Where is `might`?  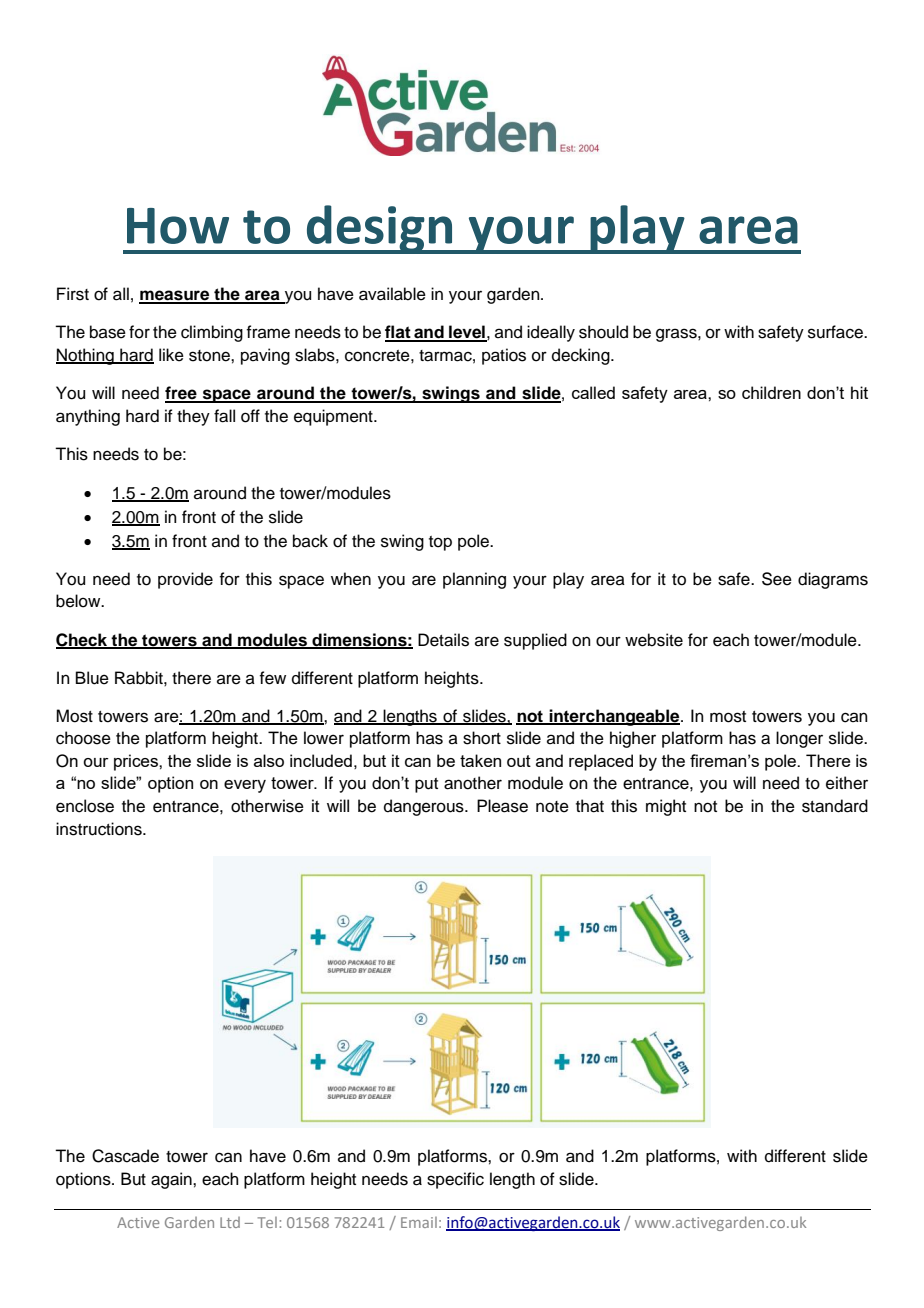 might is located at coordinates (666, 807).
